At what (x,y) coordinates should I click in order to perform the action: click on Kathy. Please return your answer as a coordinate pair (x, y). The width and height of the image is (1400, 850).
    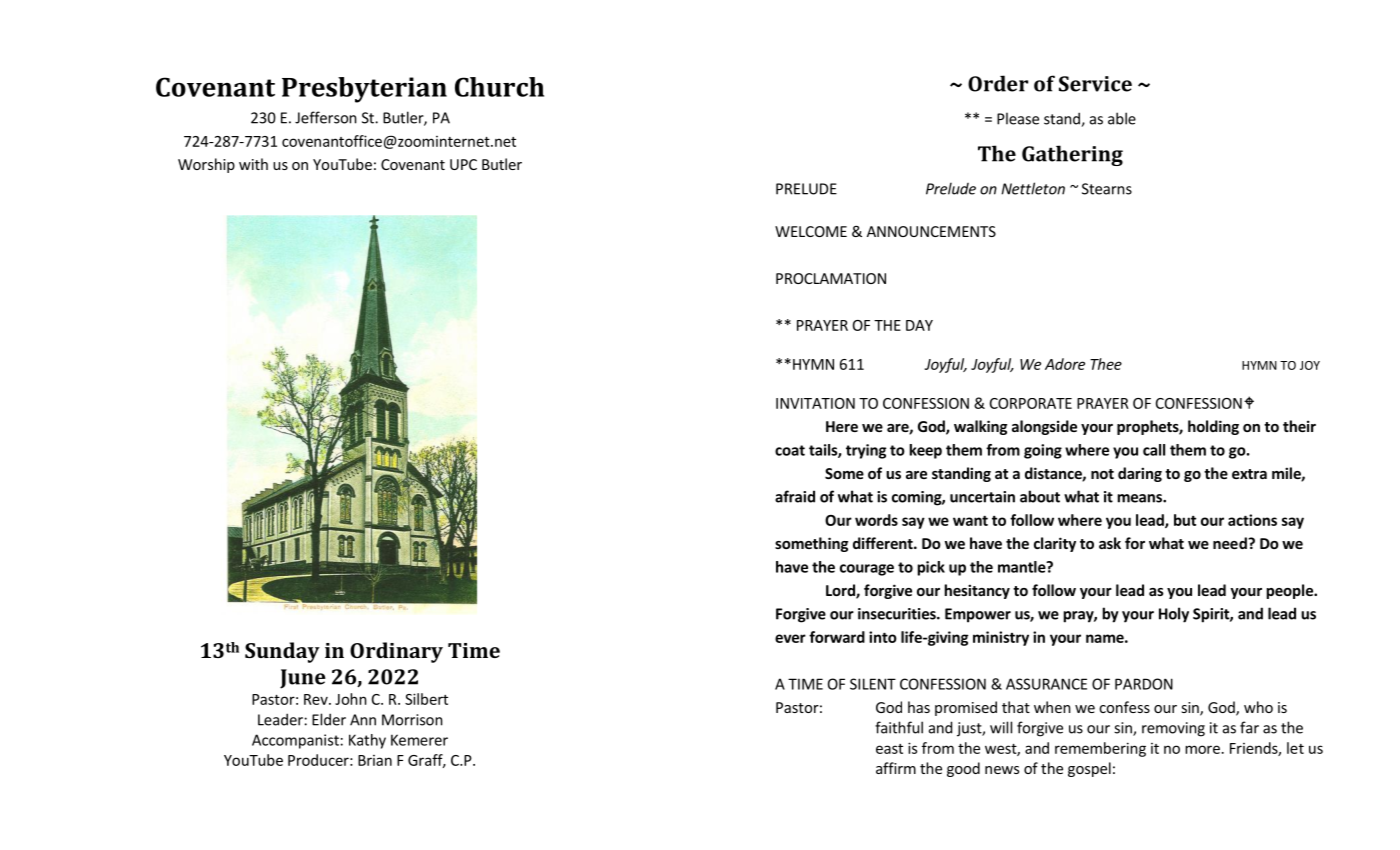
    Looking at the image, I should click on (367, 741).
